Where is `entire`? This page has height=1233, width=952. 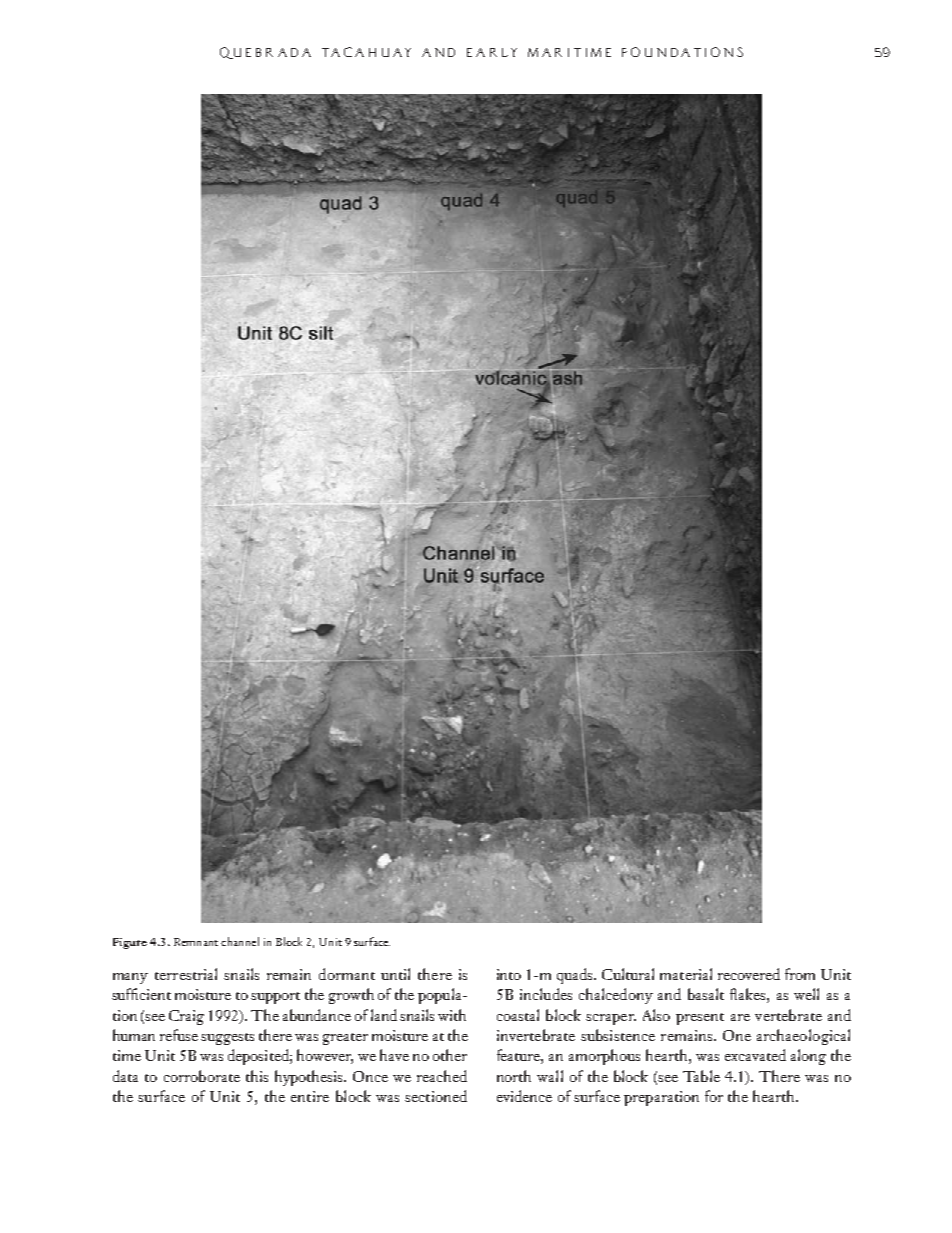
entire is located at coordinates (310, 1096).
